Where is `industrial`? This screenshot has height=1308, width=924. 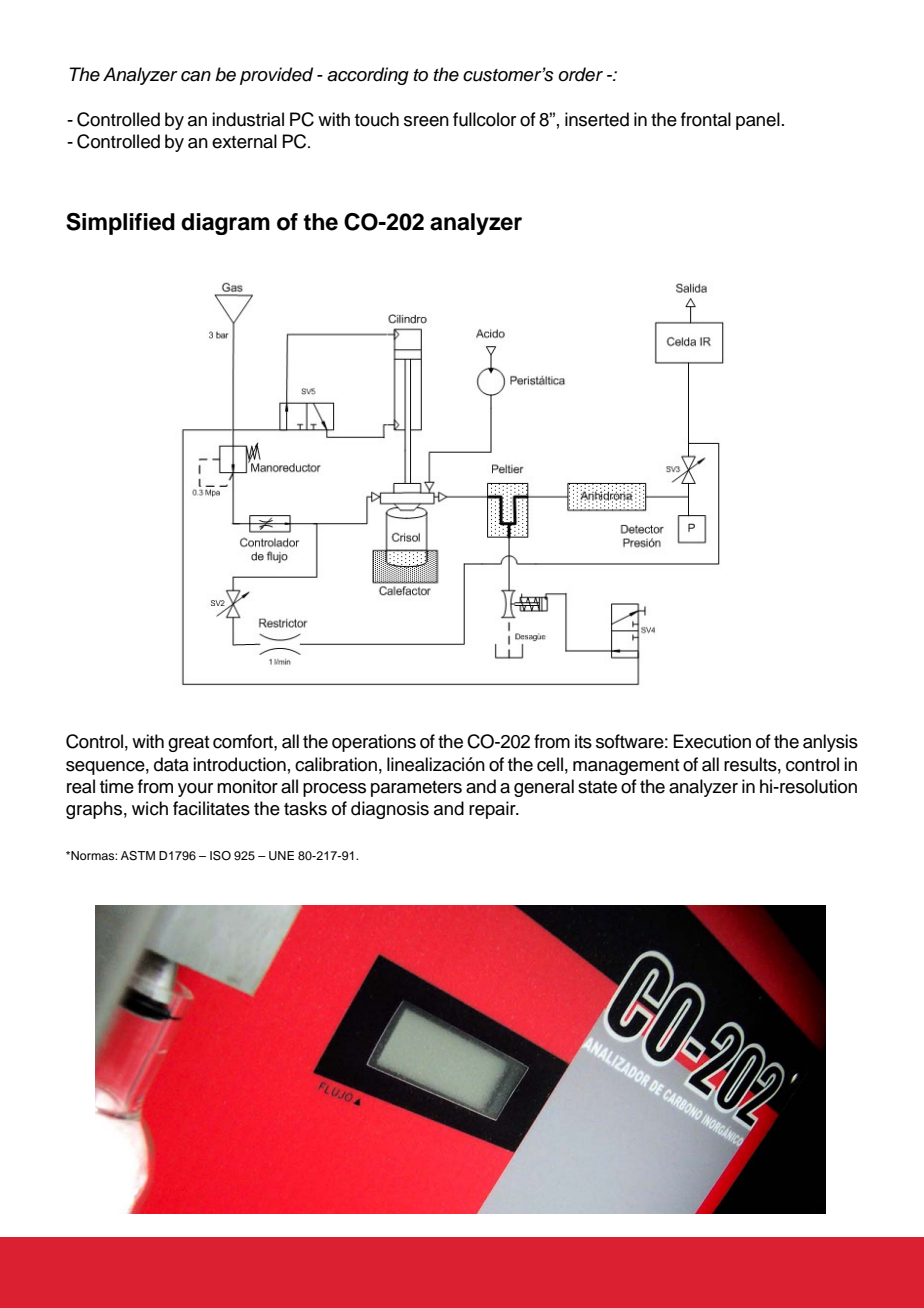 industrial is located at coordinates (248, 119).
